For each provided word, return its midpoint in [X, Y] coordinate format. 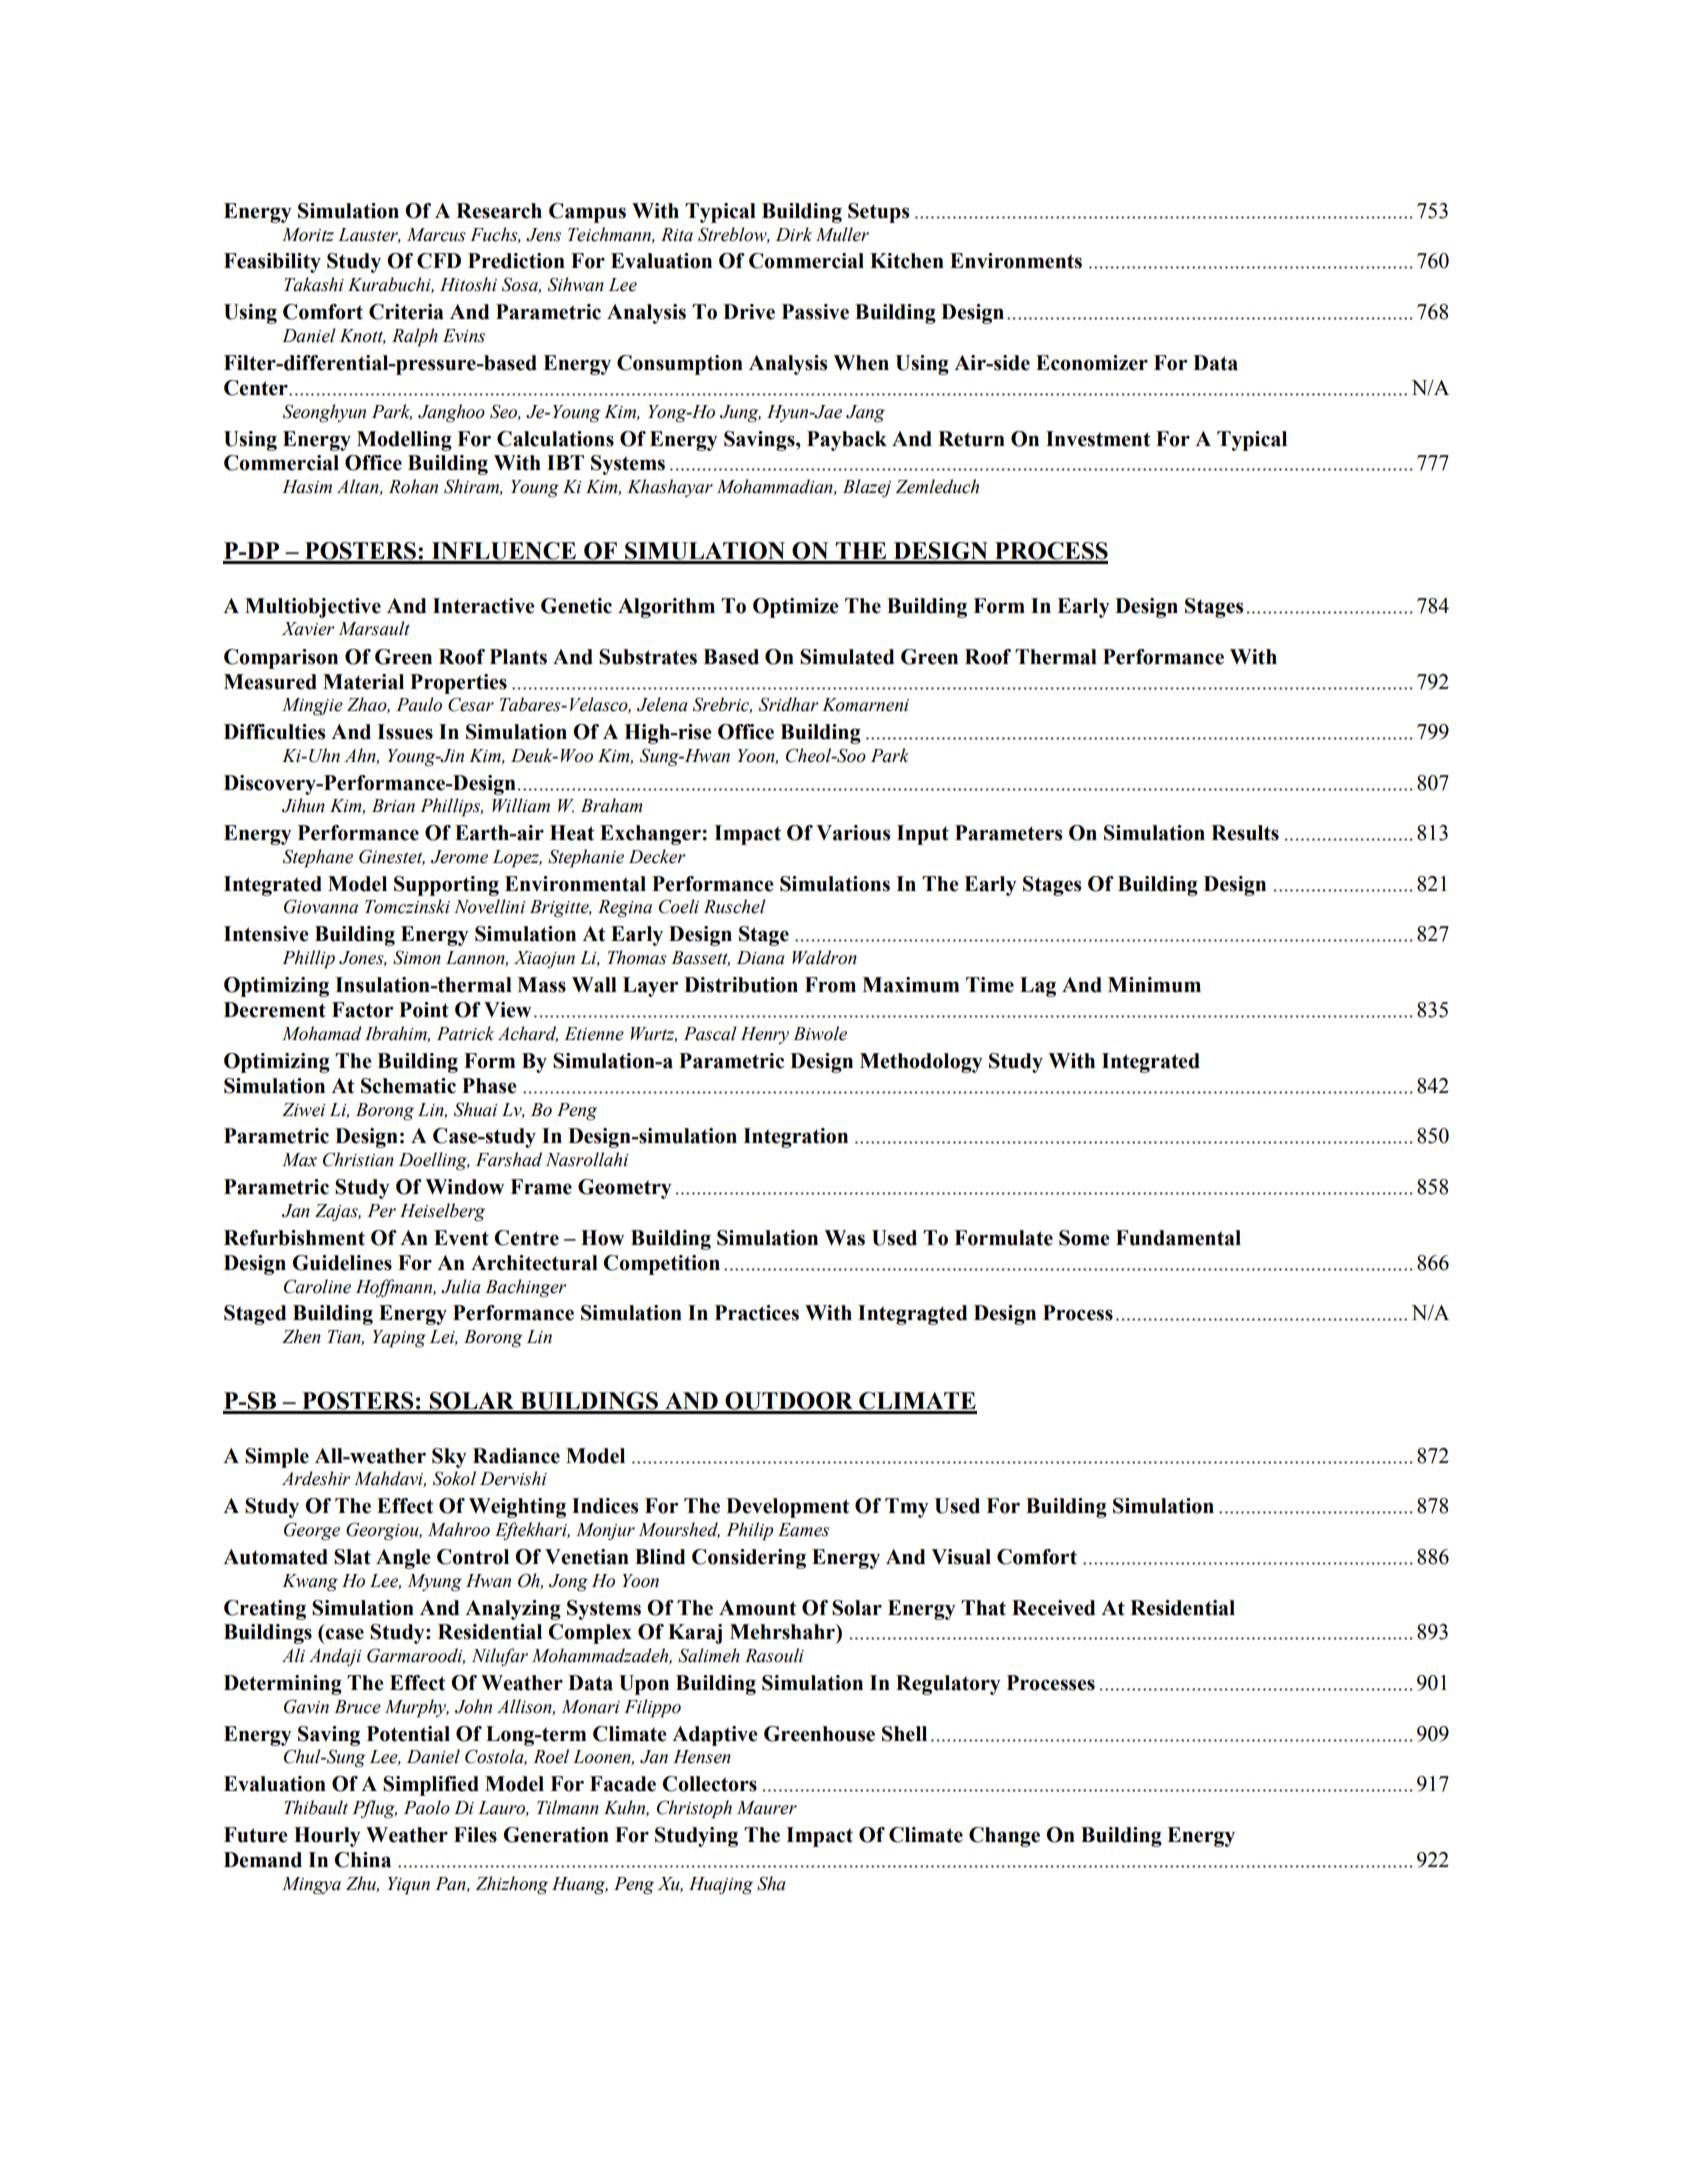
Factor [362, 1010]
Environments [1016, 261]
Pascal [710, 1033]
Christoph [694, 1809]
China [362, 1860]
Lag [1038, 987]
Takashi [314, 284]
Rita [677, 235]
